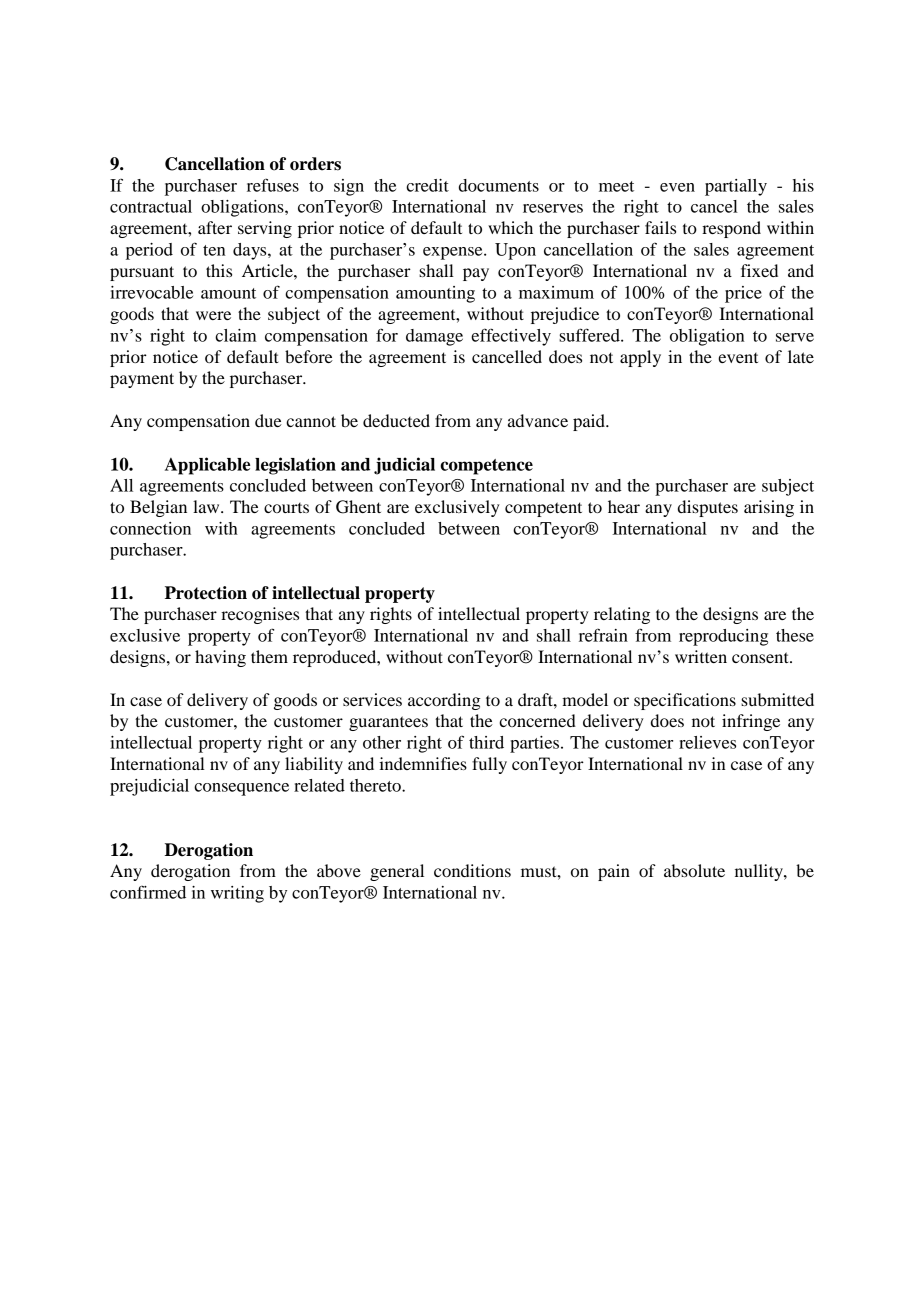  Describe the element at coordinates (207, 506) in the image. I see `law` at that location.
